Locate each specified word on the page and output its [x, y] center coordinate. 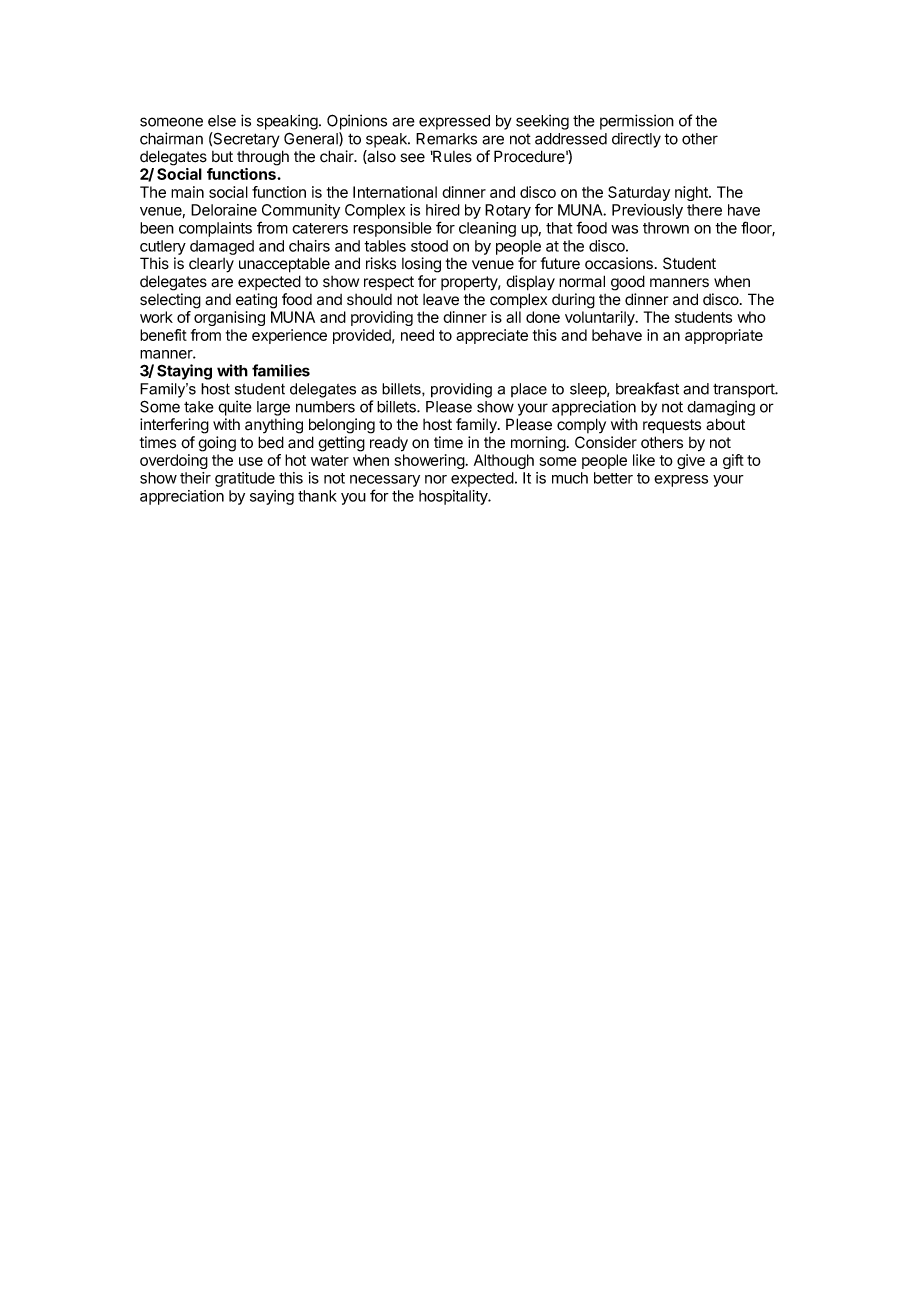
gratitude [245, 479]
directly [636, 140]
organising [229, 318]
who [751, 317]
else [222, 121]
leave [441, 300]
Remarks [446, 139]
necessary [385, 481]
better [613, 478]
